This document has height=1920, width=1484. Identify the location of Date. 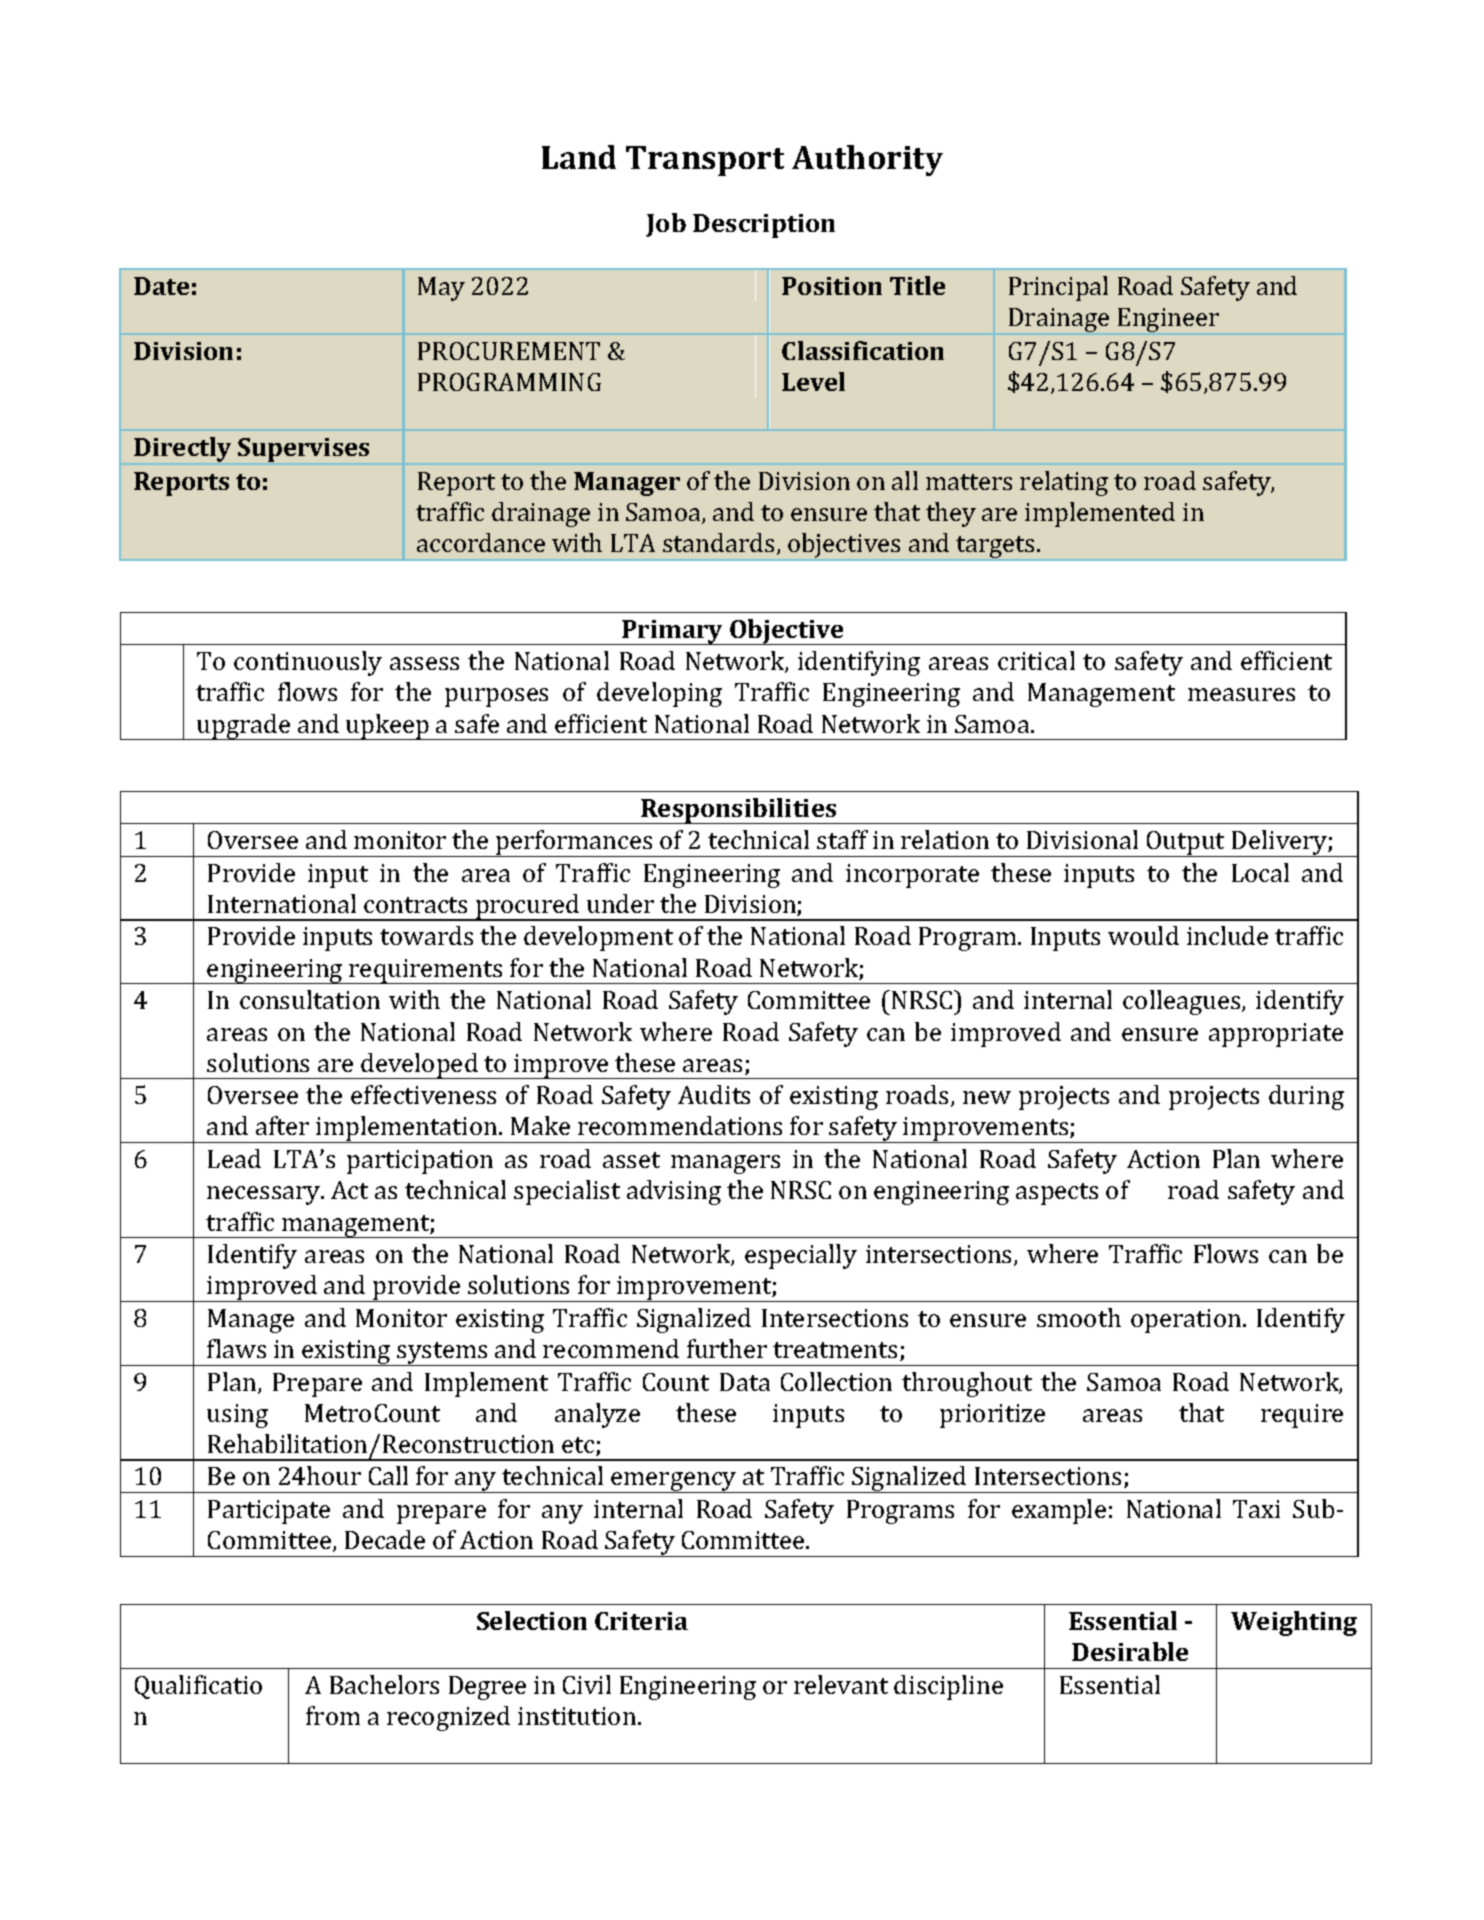
(161, 286).
